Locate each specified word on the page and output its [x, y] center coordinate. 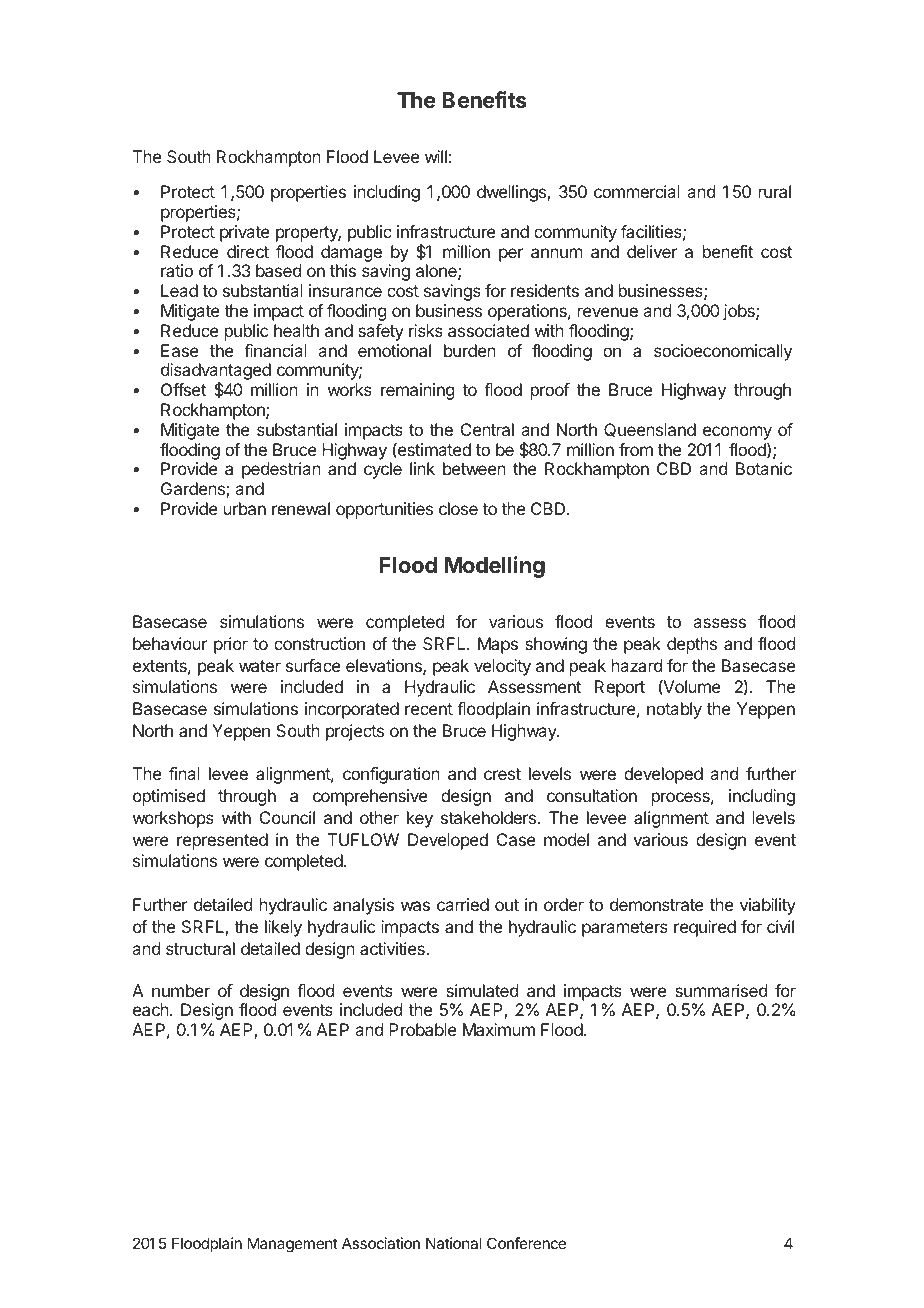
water [260, 666]
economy [737, 433]
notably [674, 710]
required [705, 928]
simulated [482, 990]
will [436, 156]
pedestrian [281, 470]
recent [429, 709]
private [245, 233]
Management [293, 1245]
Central [487, 429]
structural [200, 948]
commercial [637, 191]
